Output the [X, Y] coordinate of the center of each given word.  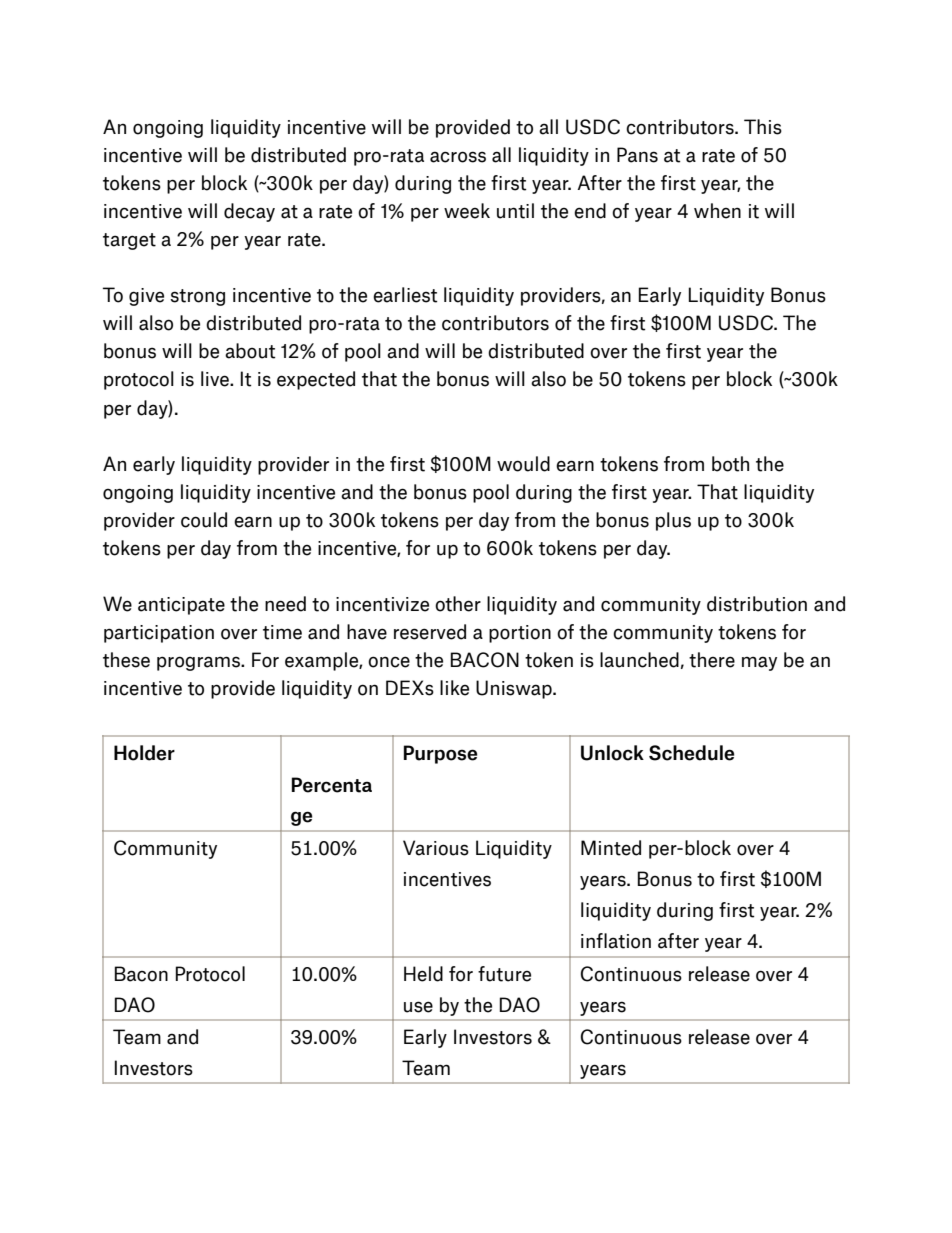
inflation [616, 941]
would [523, 464]
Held [423, 974]
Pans [637, 155]
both [730, 464]
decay [249, 212]
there [712, 660]
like [454, 688]
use [418, 1007]
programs [199, 663]
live [216, 379]
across [458, 157]
